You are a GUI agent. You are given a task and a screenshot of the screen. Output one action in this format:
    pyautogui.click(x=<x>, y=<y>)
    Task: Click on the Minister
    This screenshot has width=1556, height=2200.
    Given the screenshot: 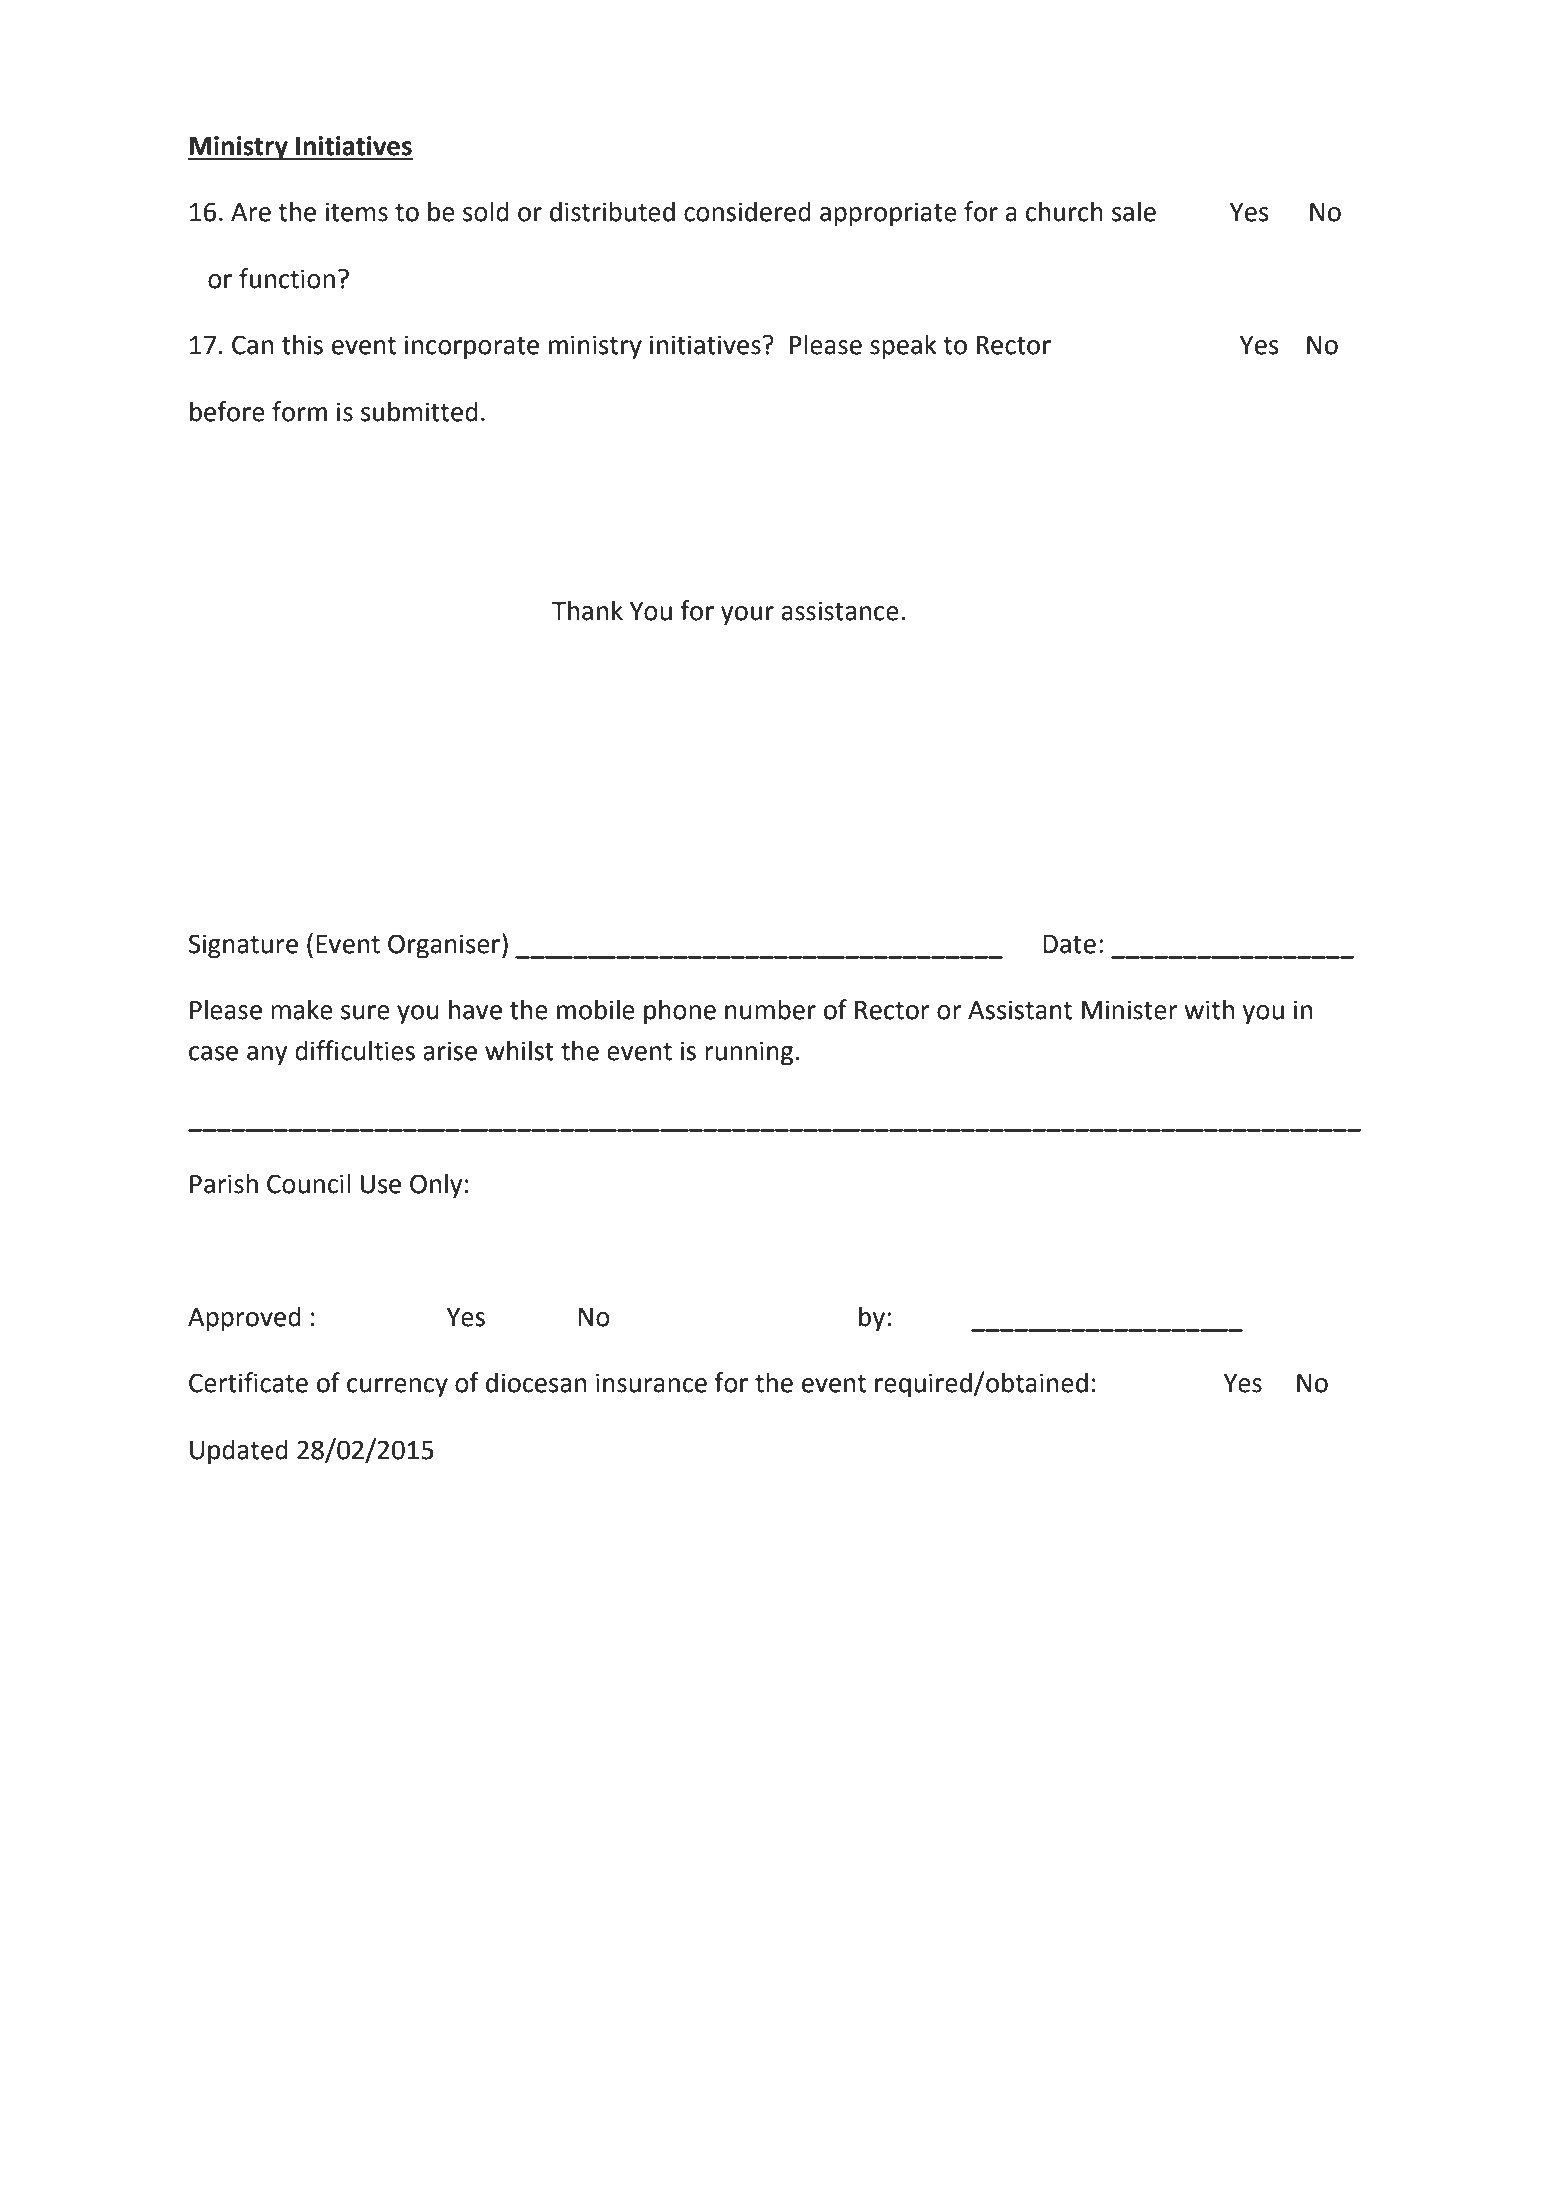 What is the action you would take?
    pyautogui.click(x=1130, y=1010)
